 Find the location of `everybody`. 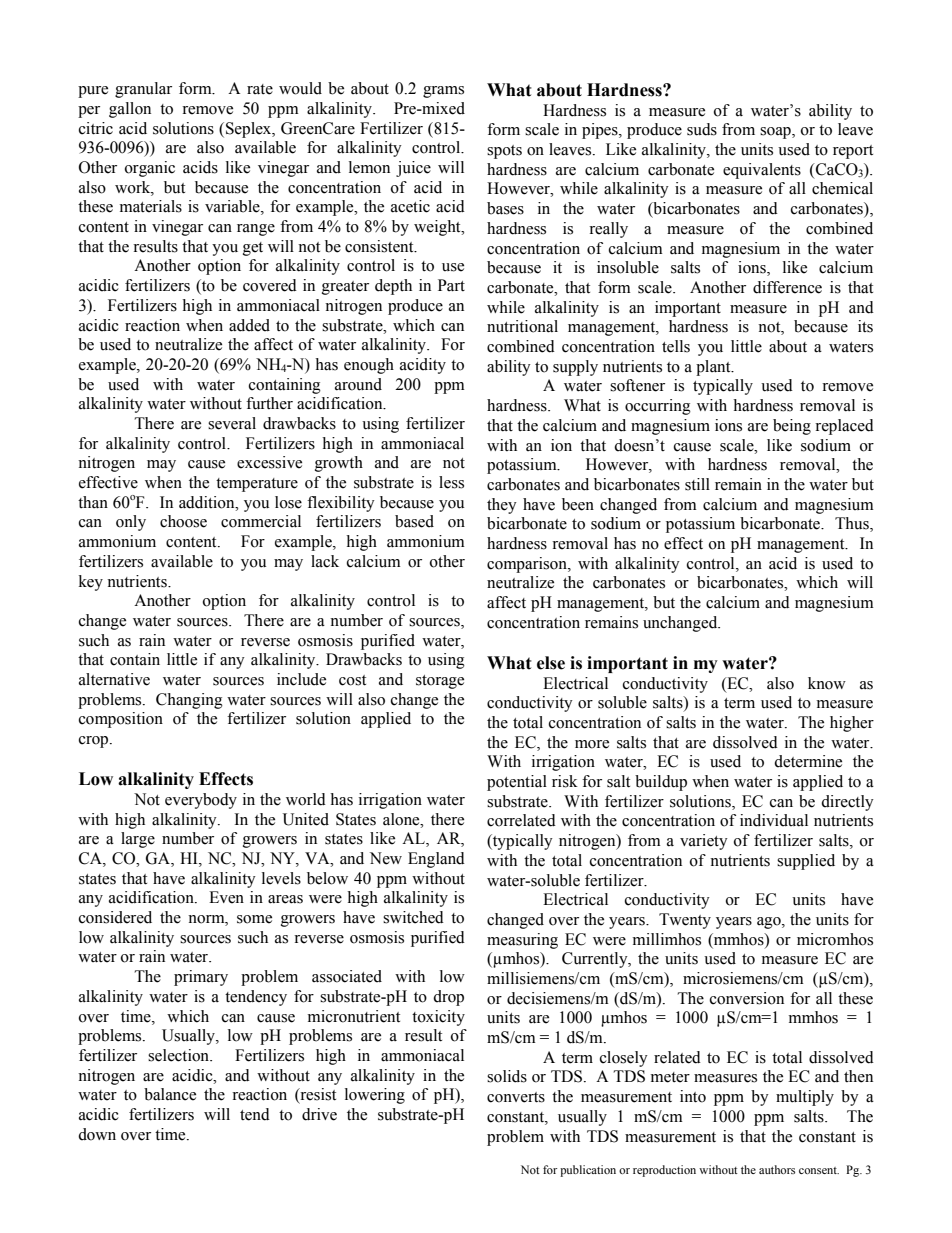

everybody is located at coordinates (201, 801).
